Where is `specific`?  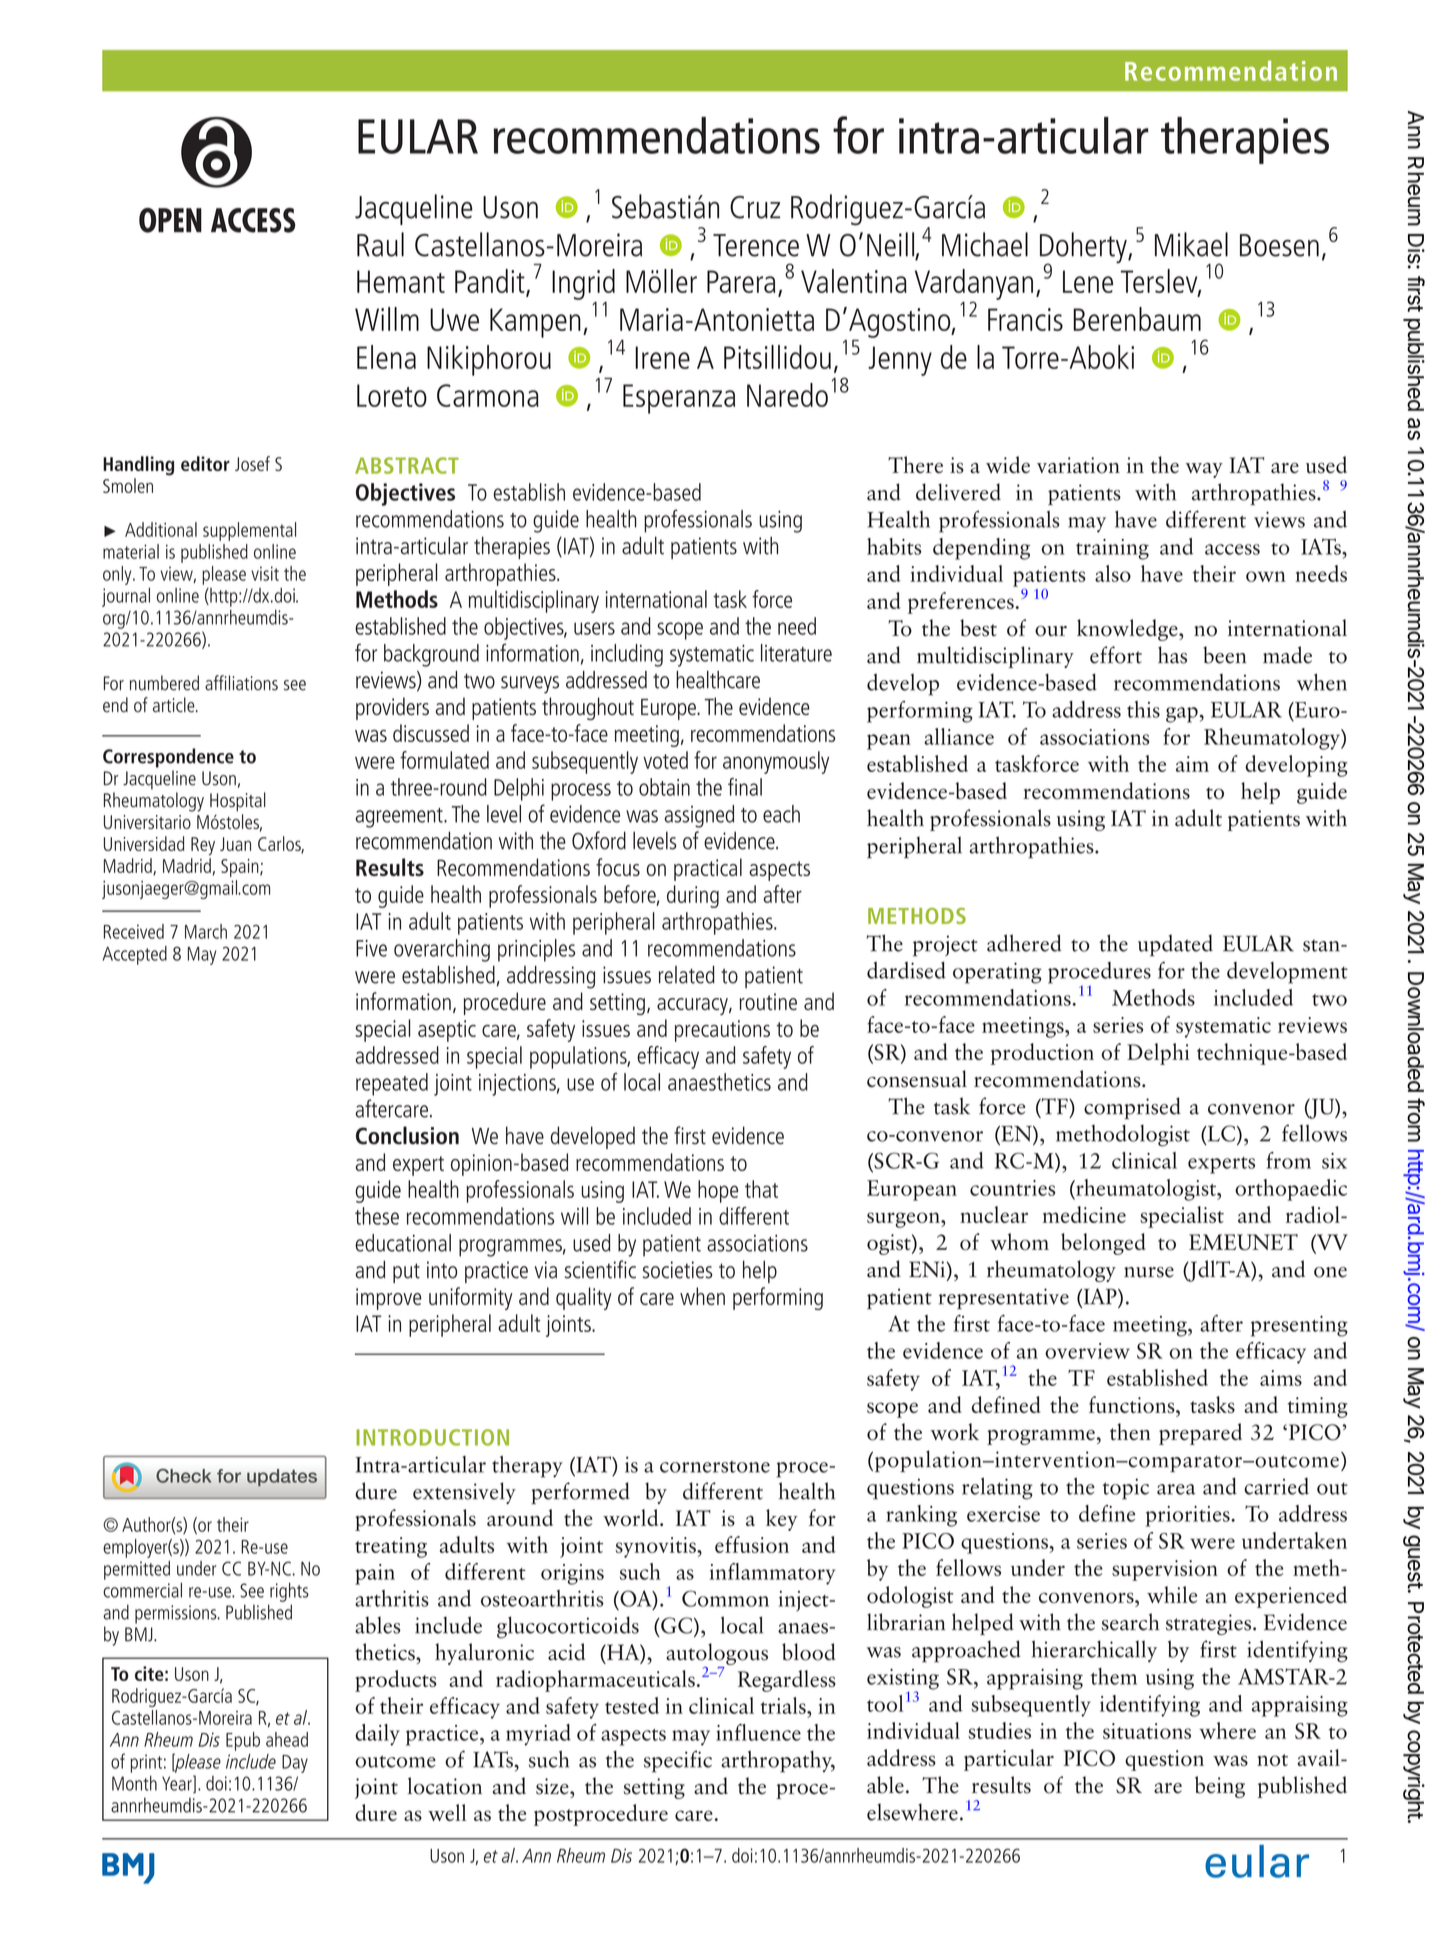 specific is located at coordinates (678, 1761).
